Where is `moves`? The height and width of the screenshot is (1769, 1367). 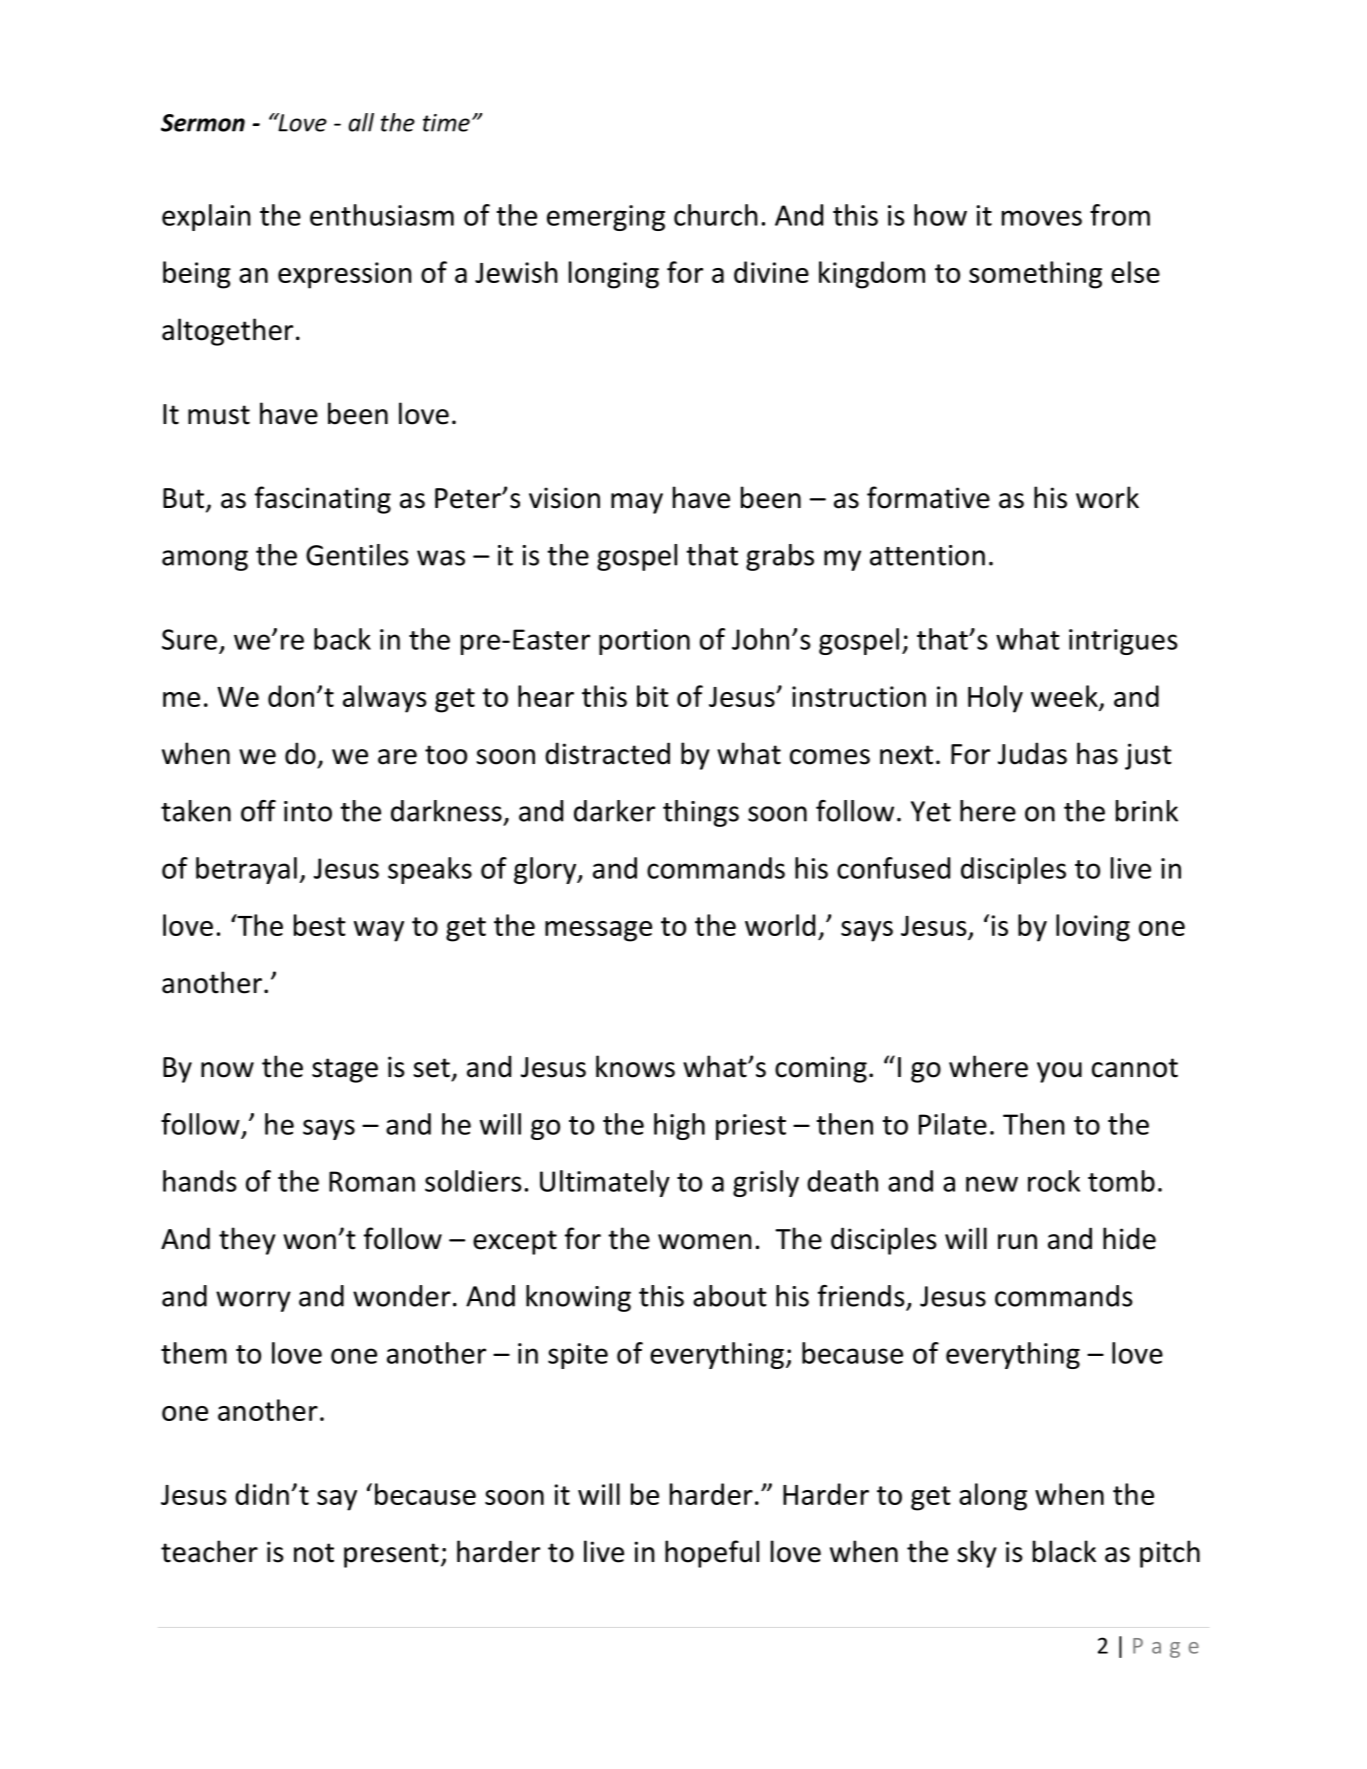
moves is located at coordinates (1042, 218).
